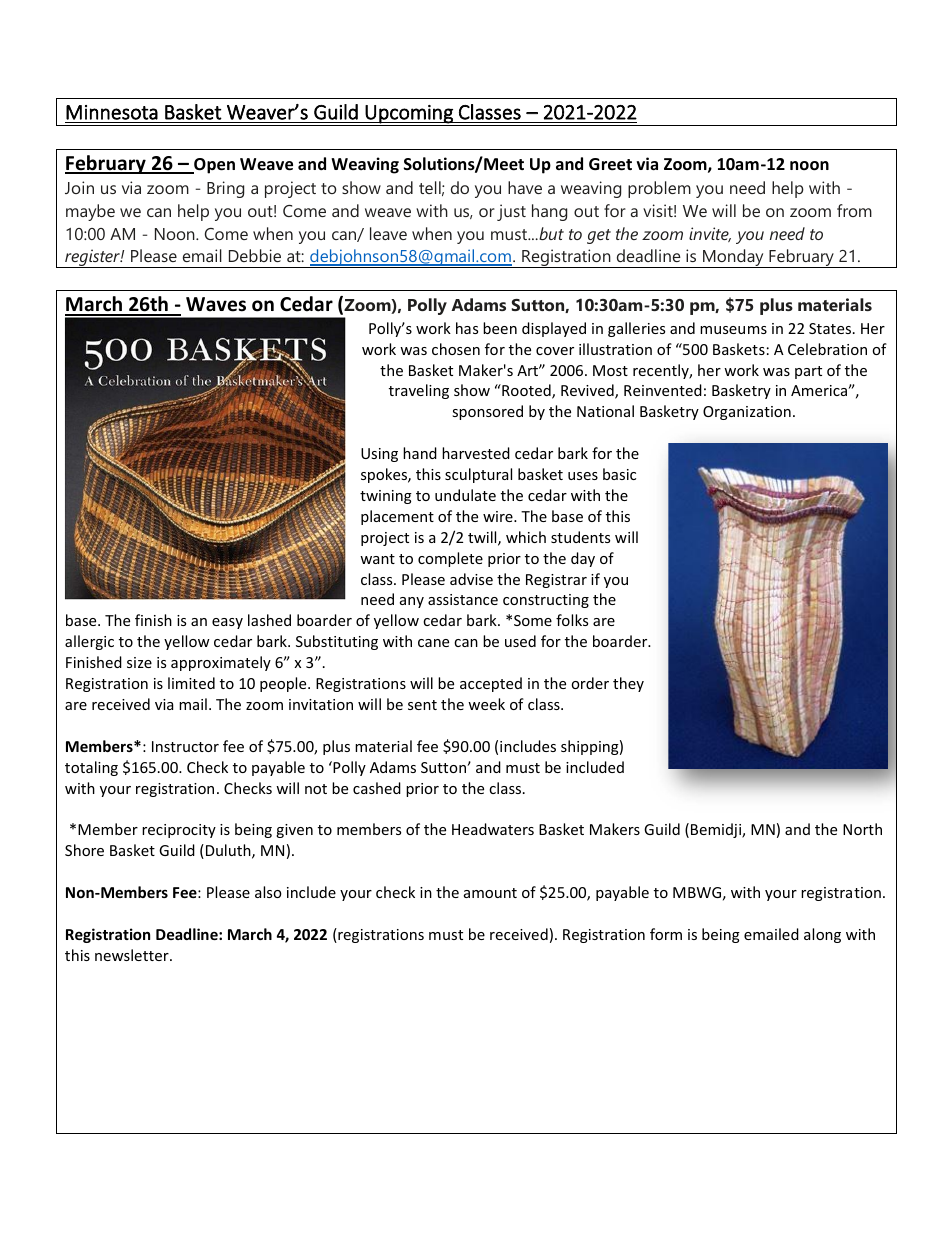 The width and height of the screenshot is (952, 1233). I want to click on problem, so click(659, 189).
